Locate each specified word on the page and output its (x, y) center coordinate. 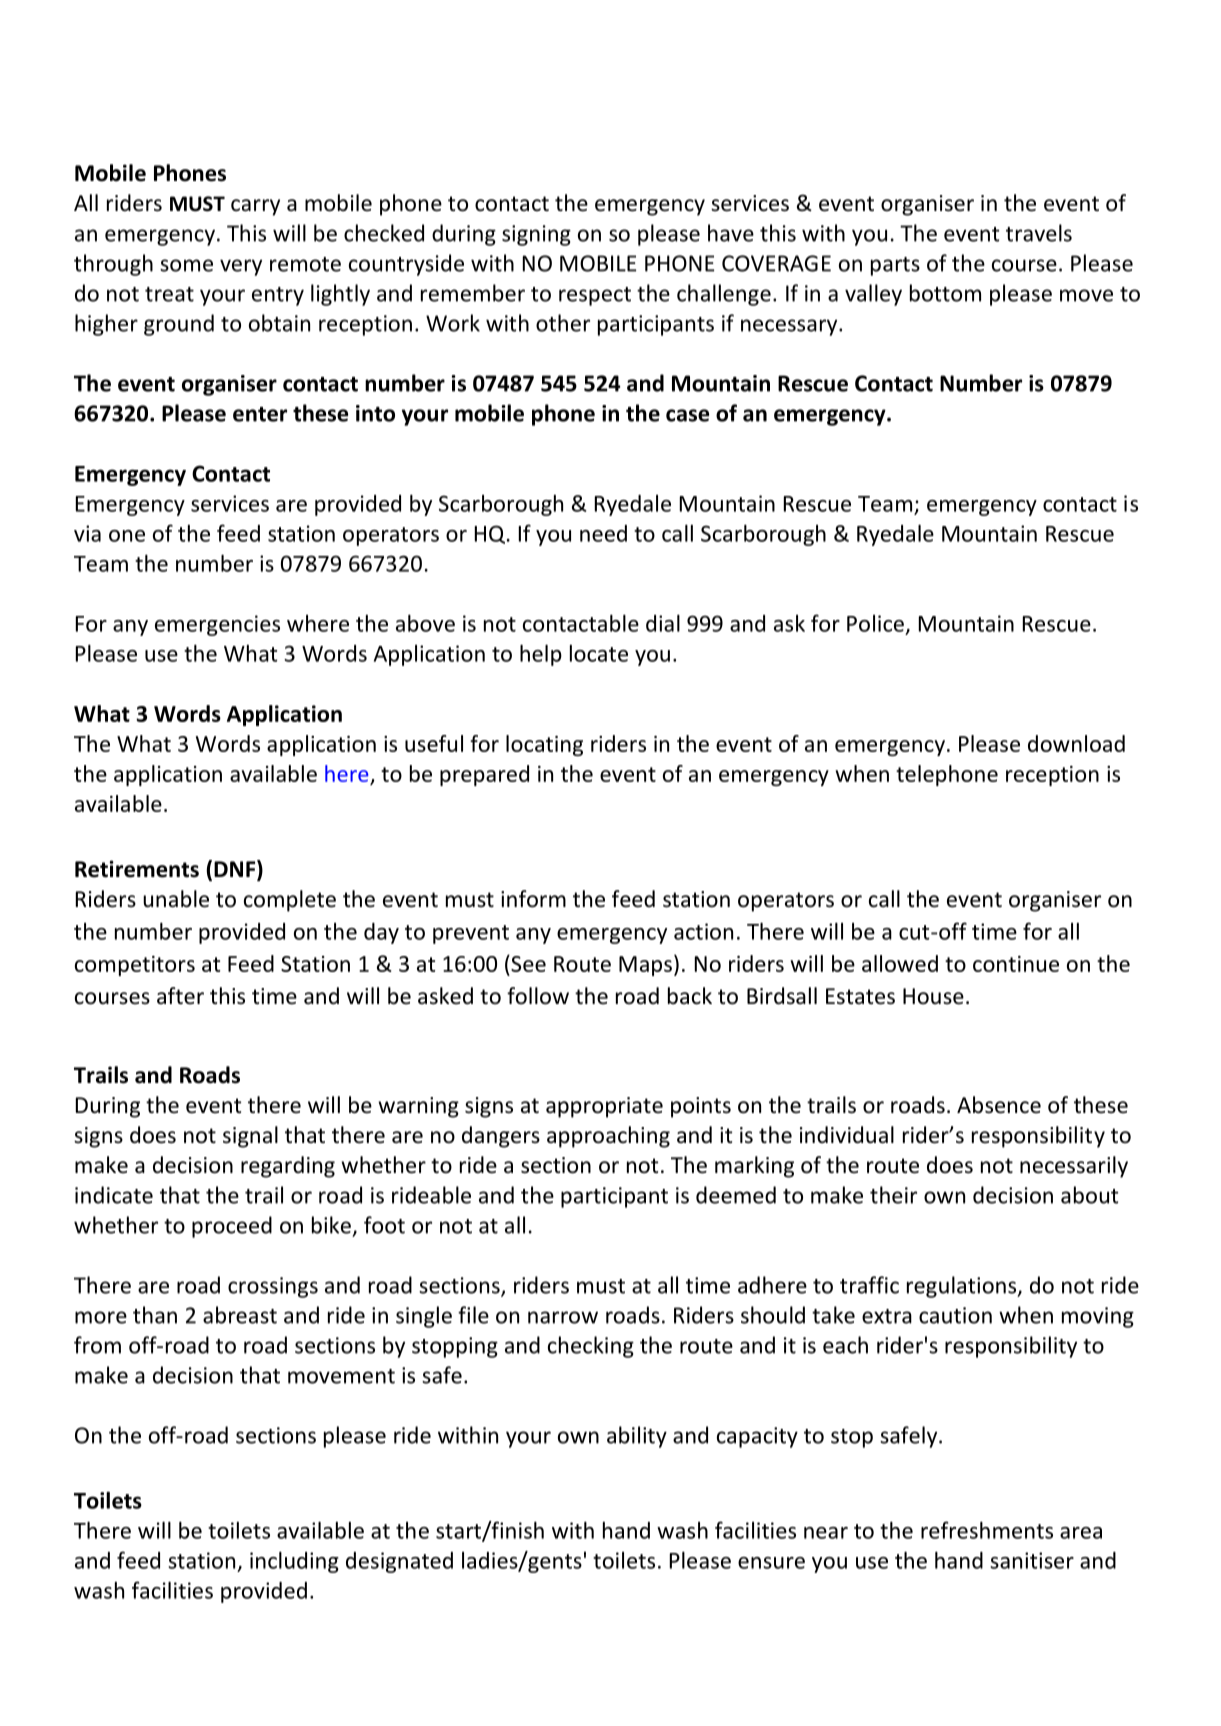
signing (536, 235)
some (186, 265)
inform (533, 899)
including (294, 1562)
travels (1039, 233)
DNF (236, 868)
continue (1016, 964)
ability (637, 1437)
